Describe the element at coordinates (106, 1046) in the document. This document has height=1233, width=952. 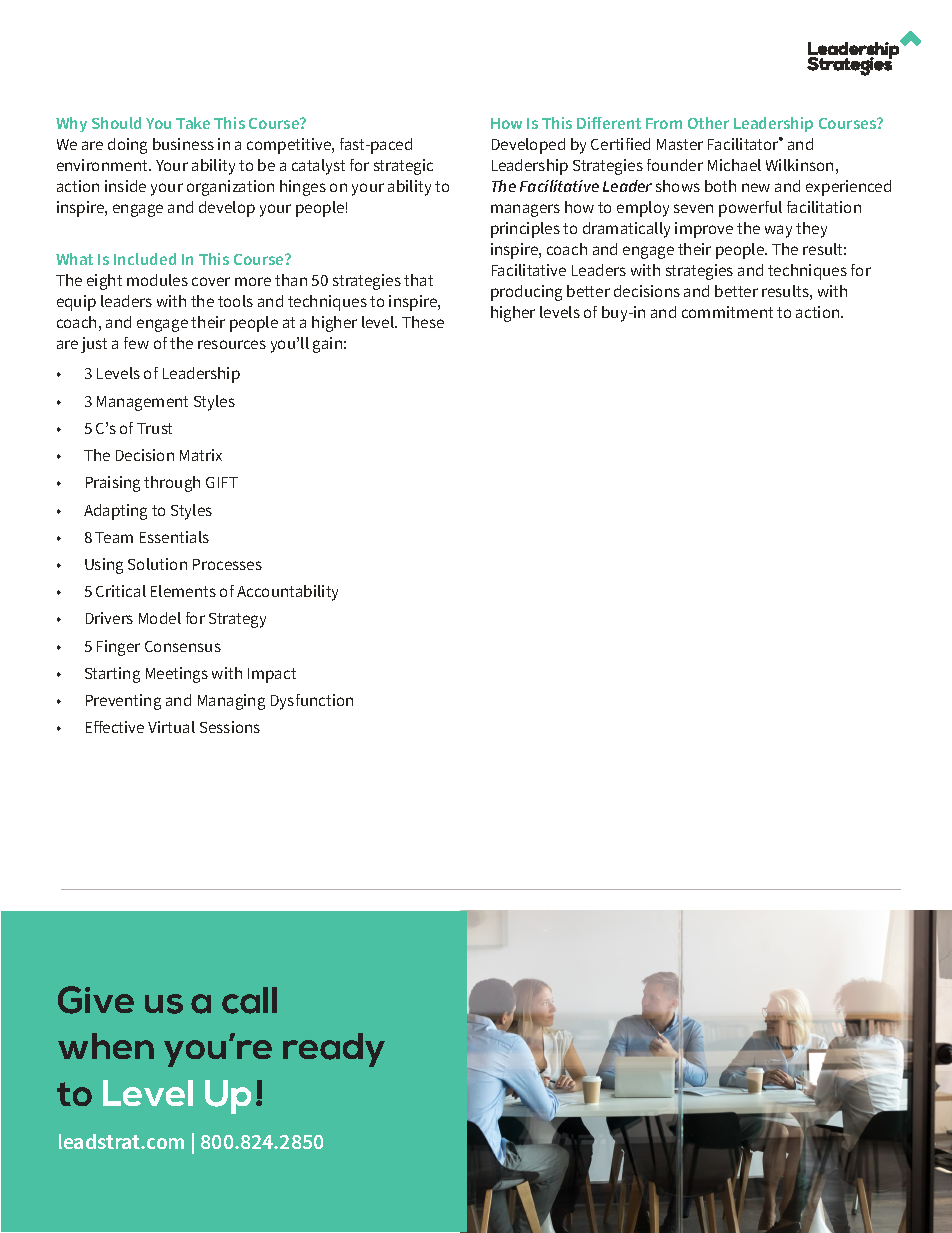
I see `when` at that location.
